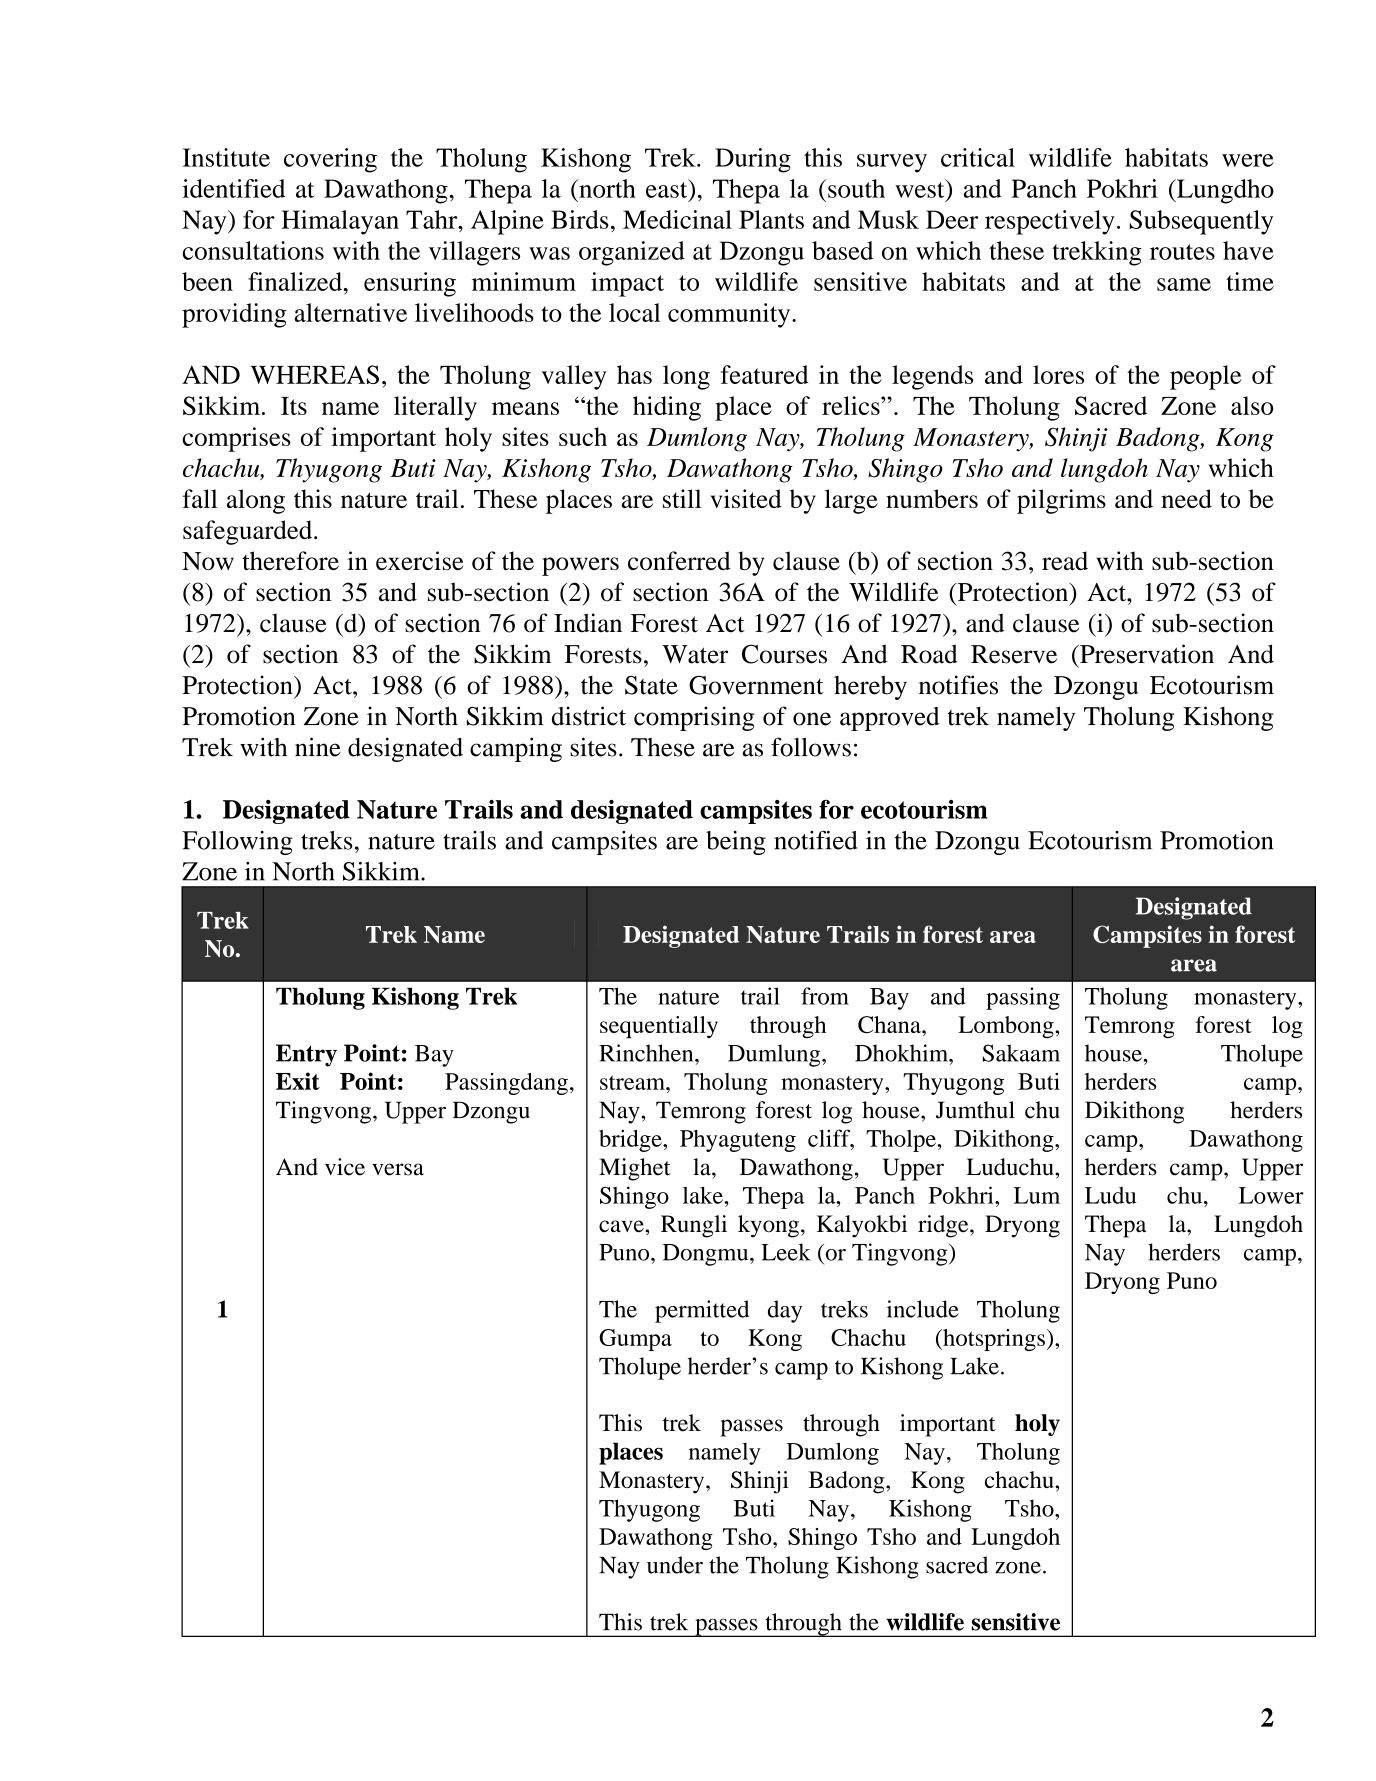 The height and width of the screenshot is (1781, 1376). What do you see at coordinates (340, 222) in the screenshot?
I see `Himalayan` at bounding box center [340, 222].
